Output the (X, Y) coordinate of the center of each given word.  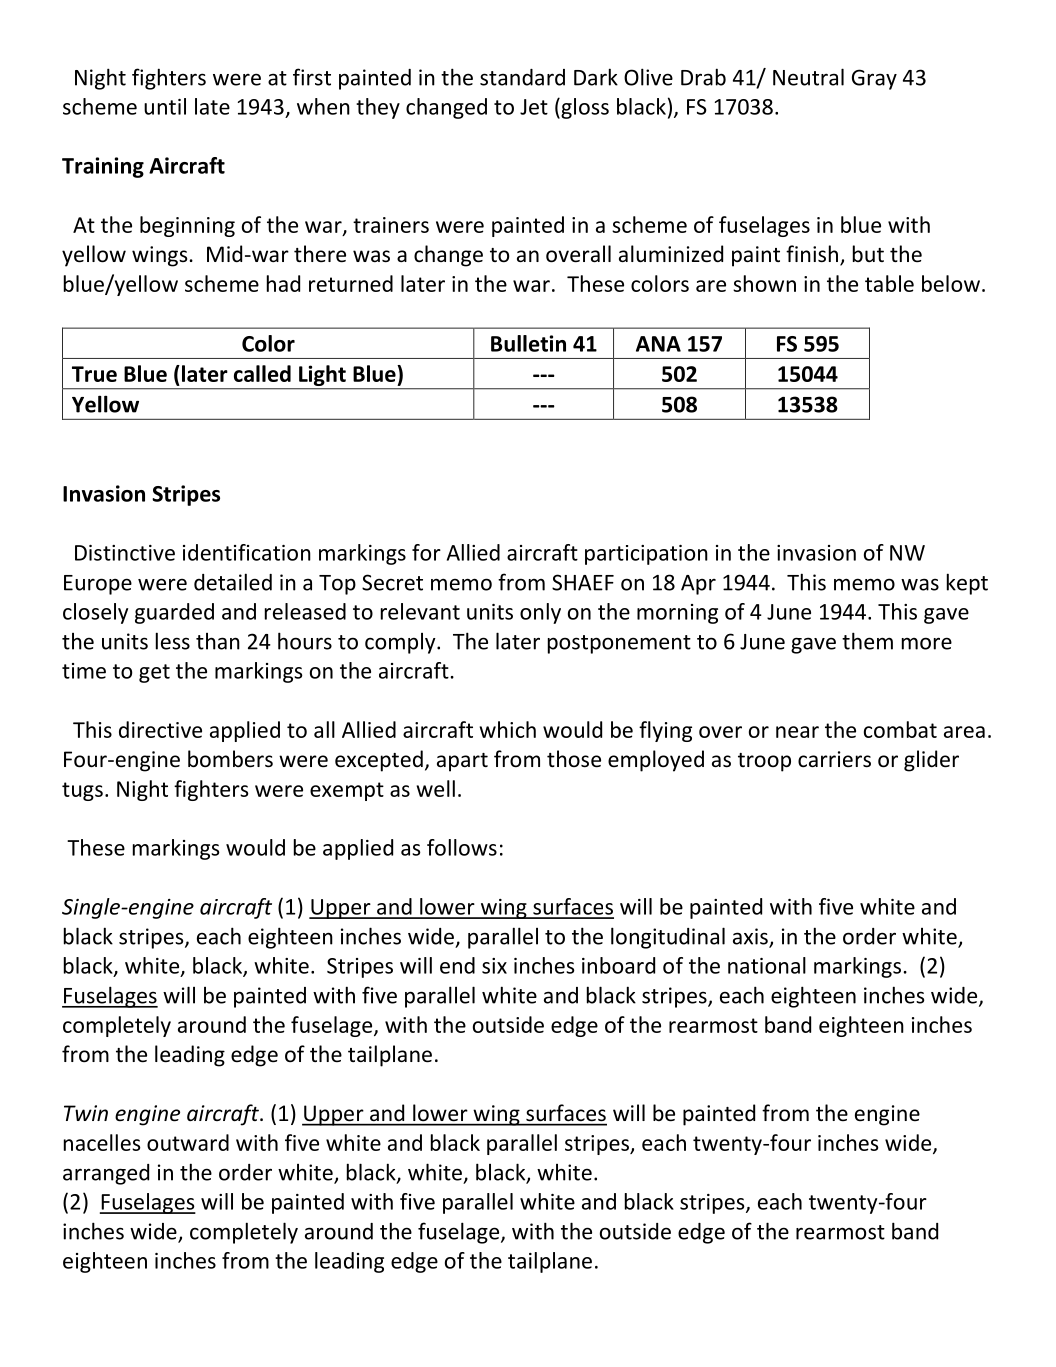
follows (462, 847)
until (165, 106)
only (540, 613)
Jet (534, 107)
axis (751, 937)
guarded (174, 613)
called (262, 373)
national (767, 965)
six (494, 966)
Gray (874, 79)
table (889, 283)
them (867, 641)
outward (188, 1142)
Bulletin (528, 343)
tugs (82, 791)
